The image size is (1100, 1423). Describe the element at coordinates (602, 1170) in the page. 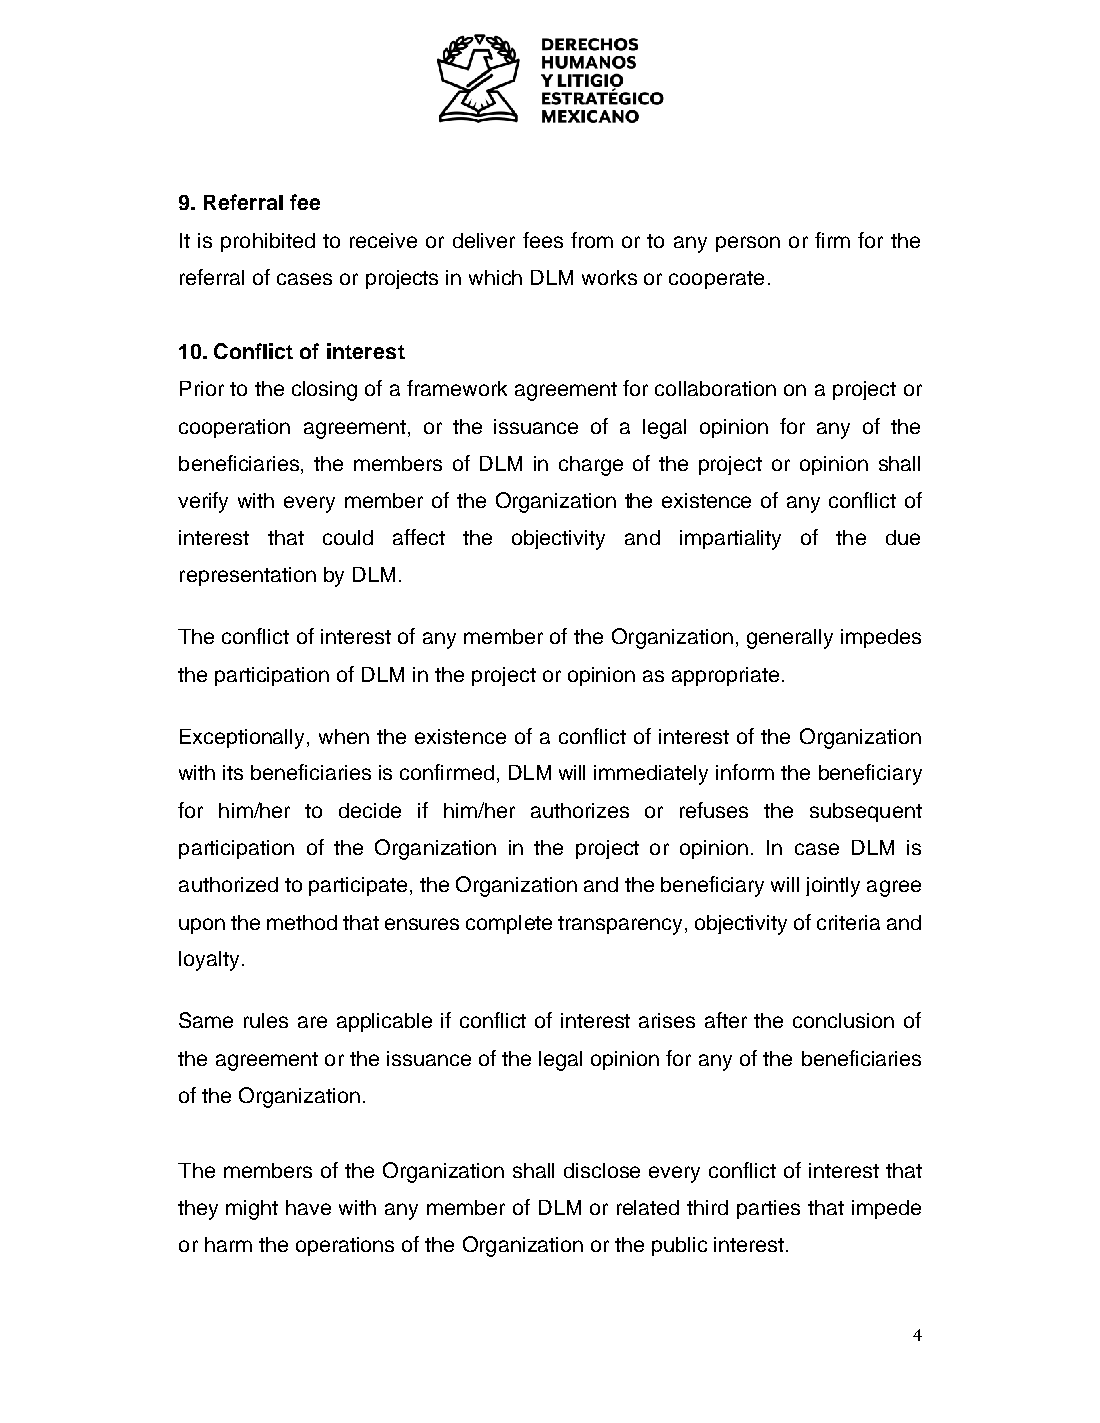

I see `disclose` at that location.
